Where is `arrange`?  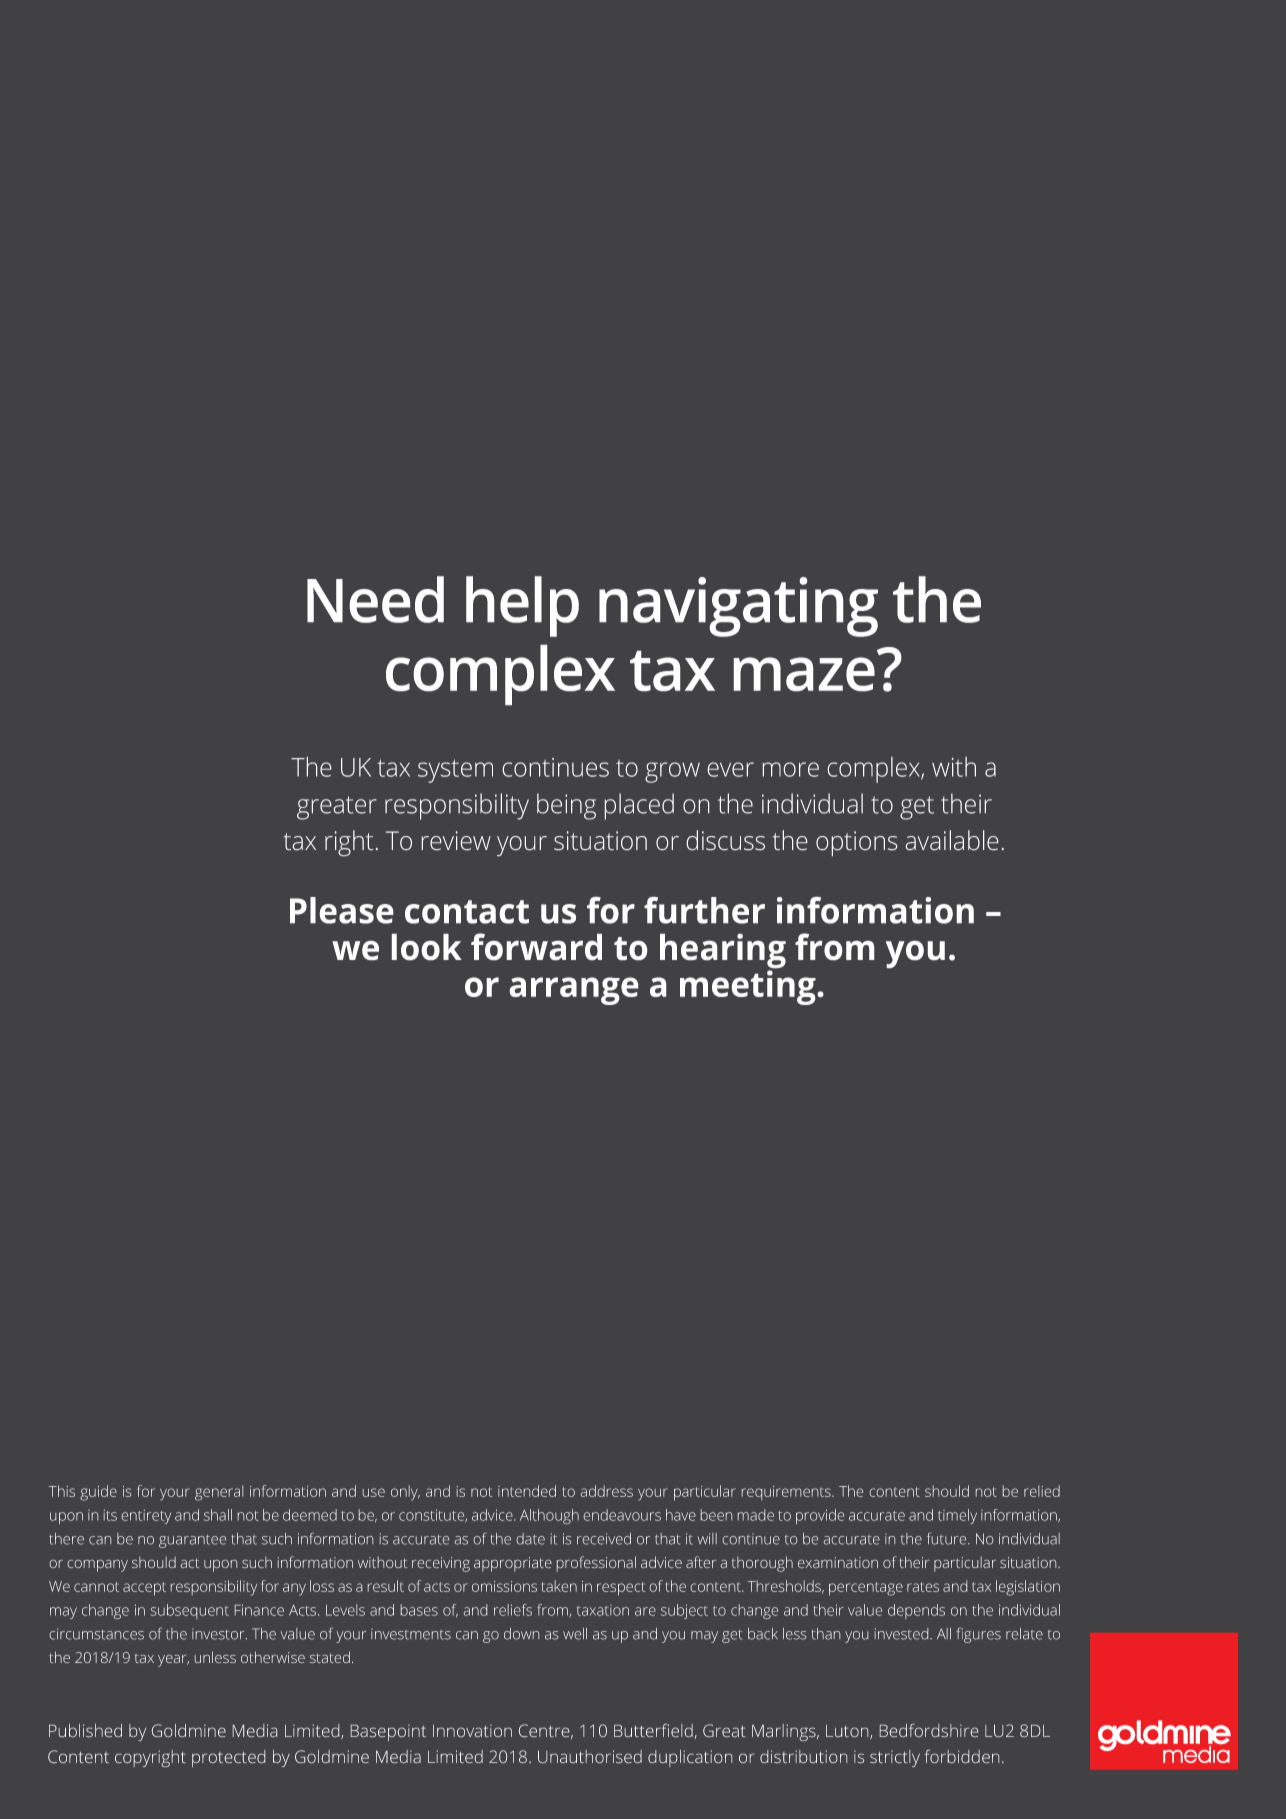 arrange is located at coordinates (574, 991).
